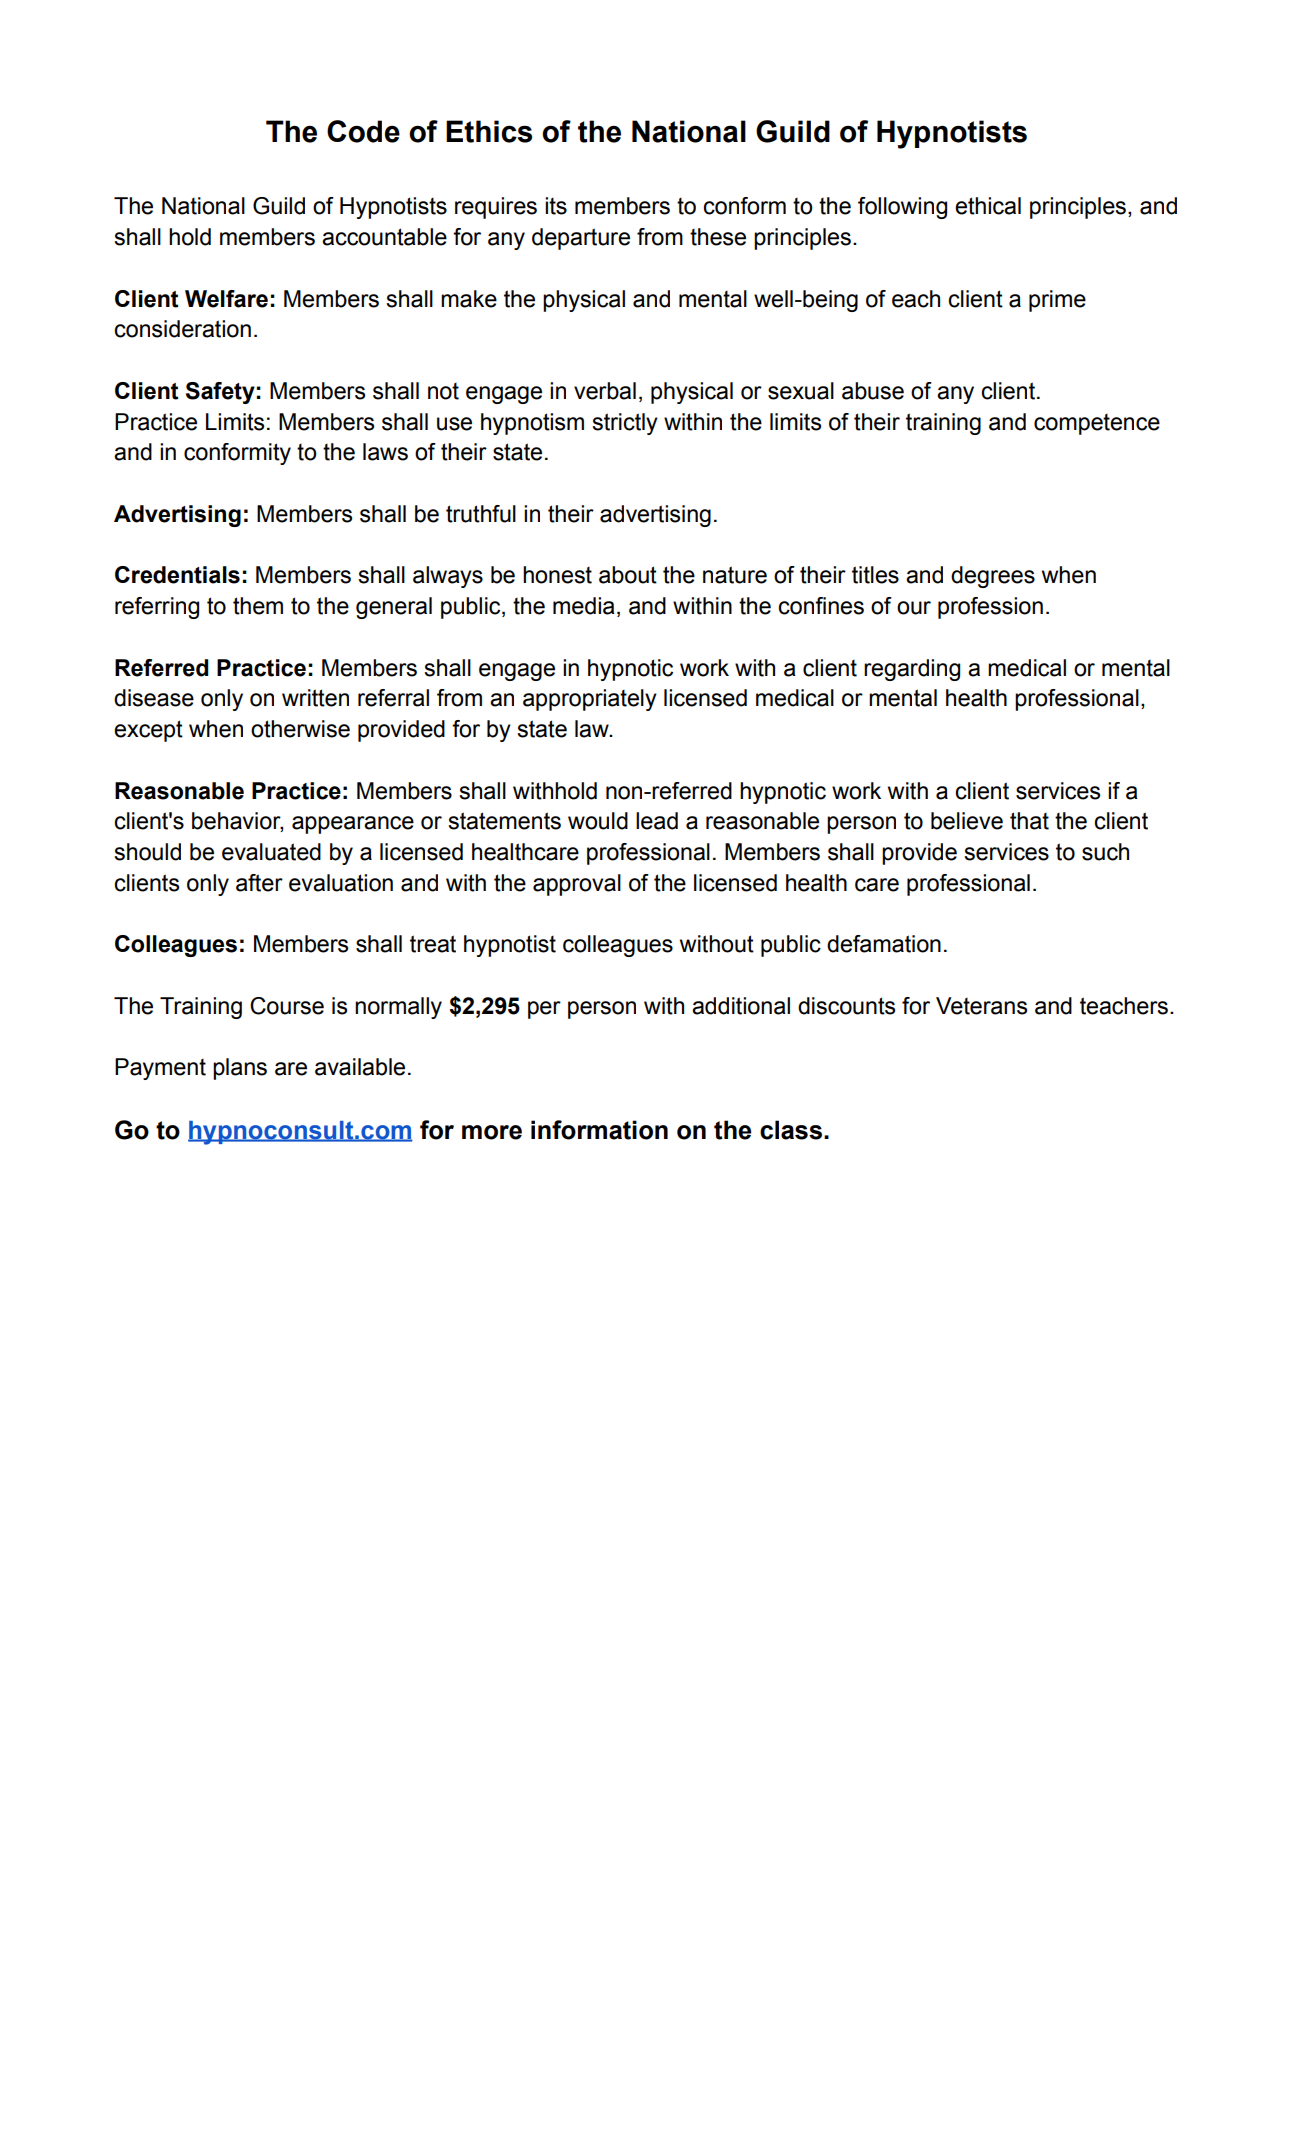  Describe the element at coordinates (363, 131) in the image. I see `Code` at that location.
